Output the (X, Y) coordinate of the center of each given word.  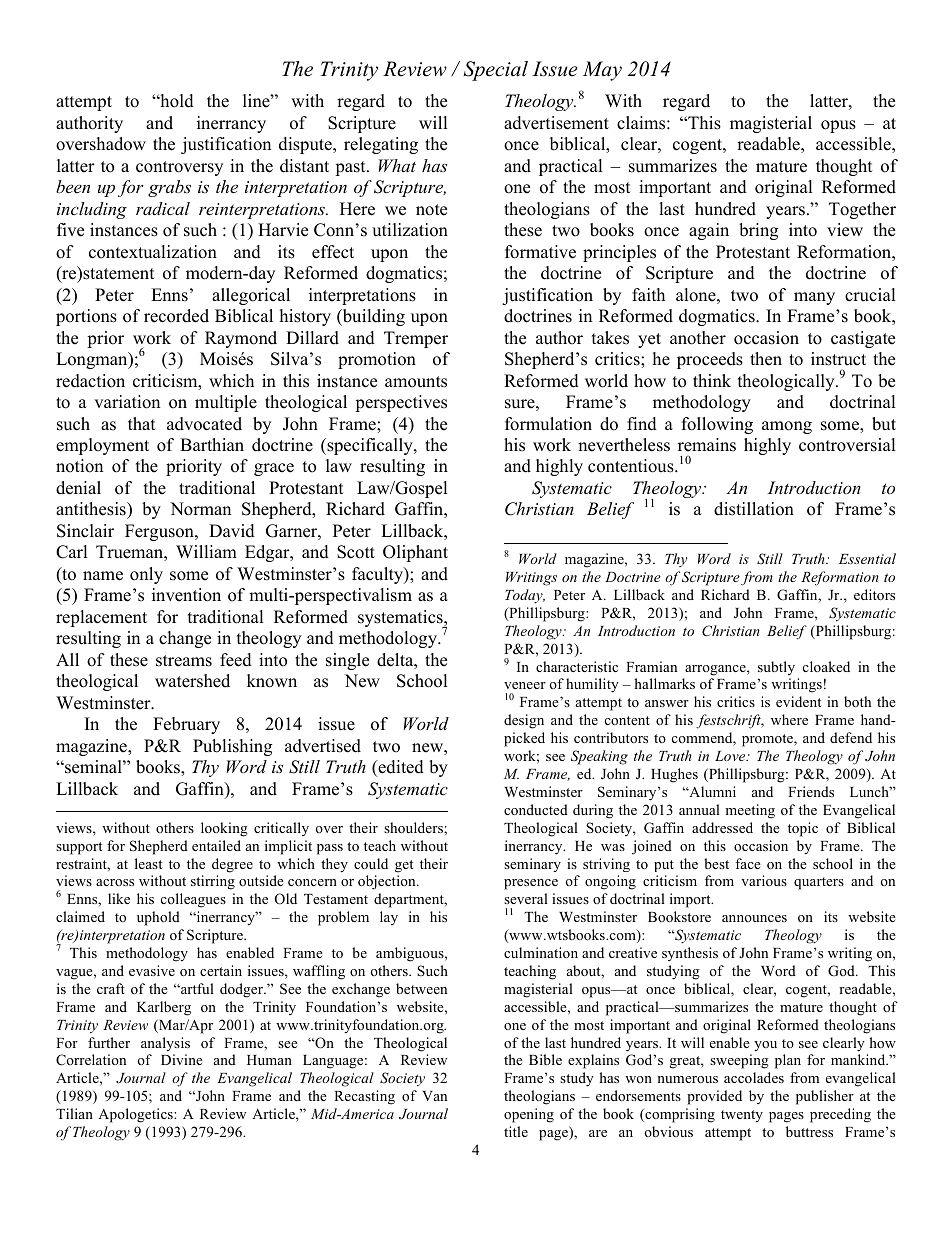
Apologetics (136, 1115)
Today (525, 596)
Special (496, 71)
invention (186, 595)
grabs (169, 188)
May (602, 71)
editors (874, 594)
